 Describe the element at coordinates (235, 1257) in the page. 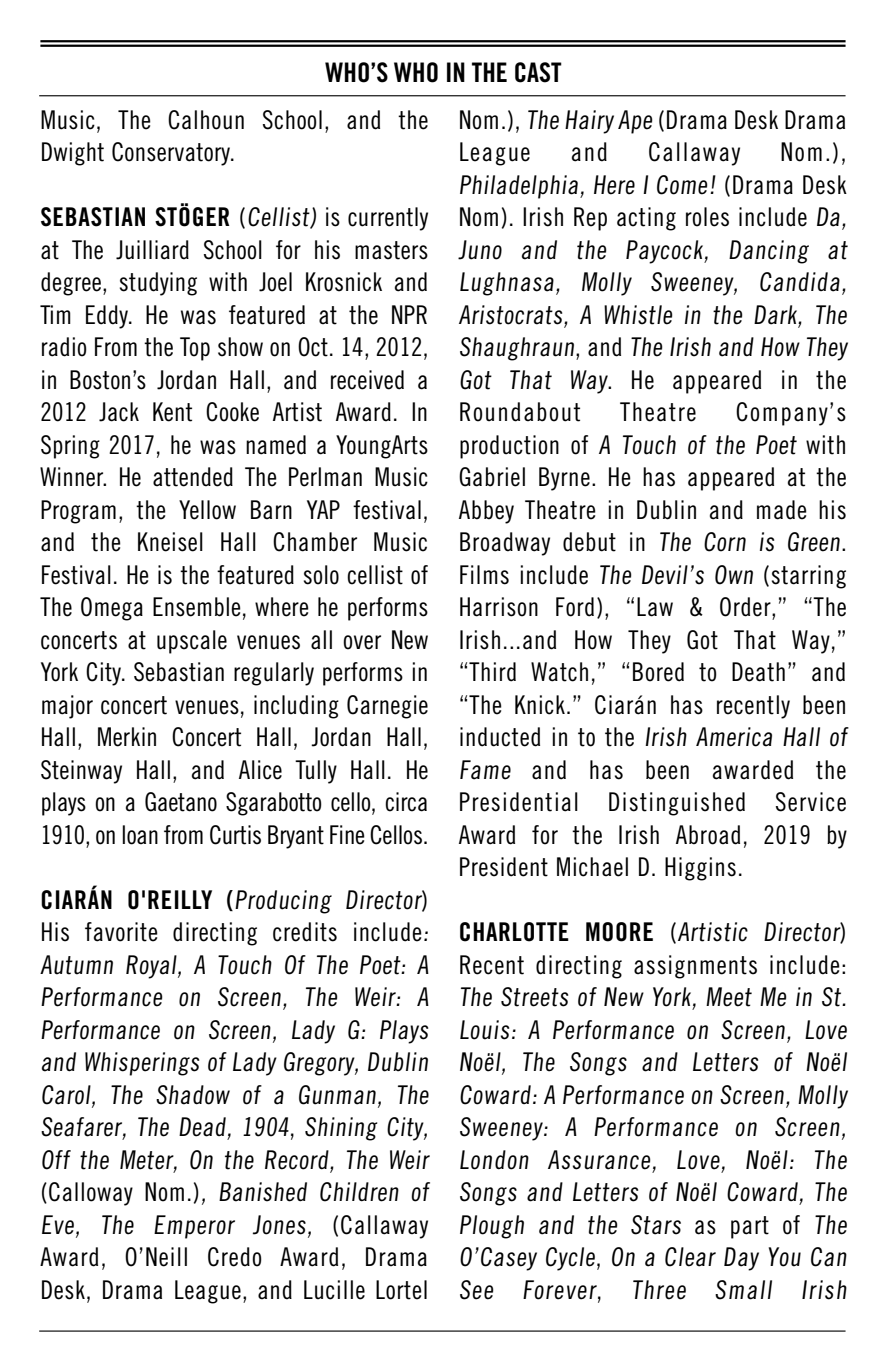

I see `Credo` at that location.
